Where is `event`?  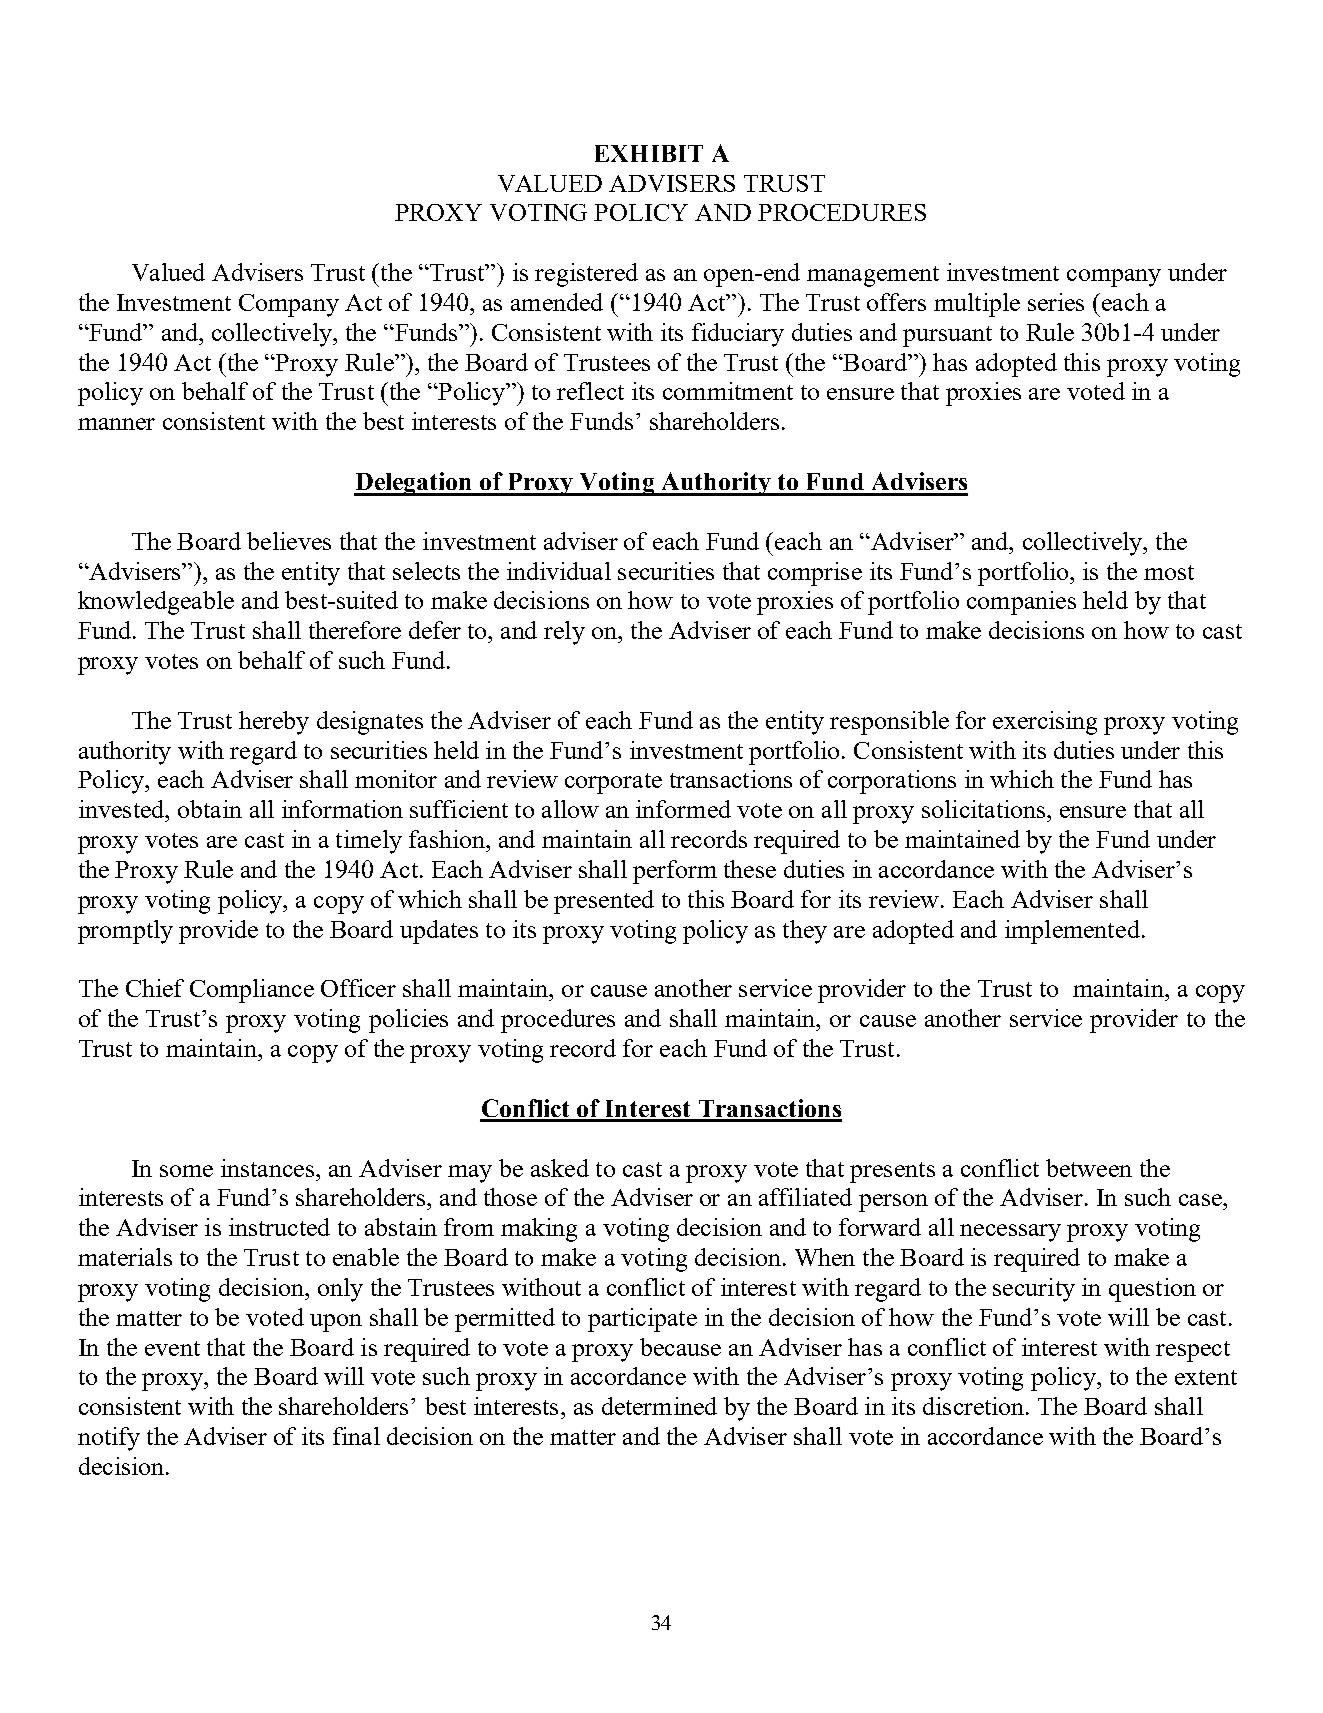
event is located at coordinates (172, 1348).
